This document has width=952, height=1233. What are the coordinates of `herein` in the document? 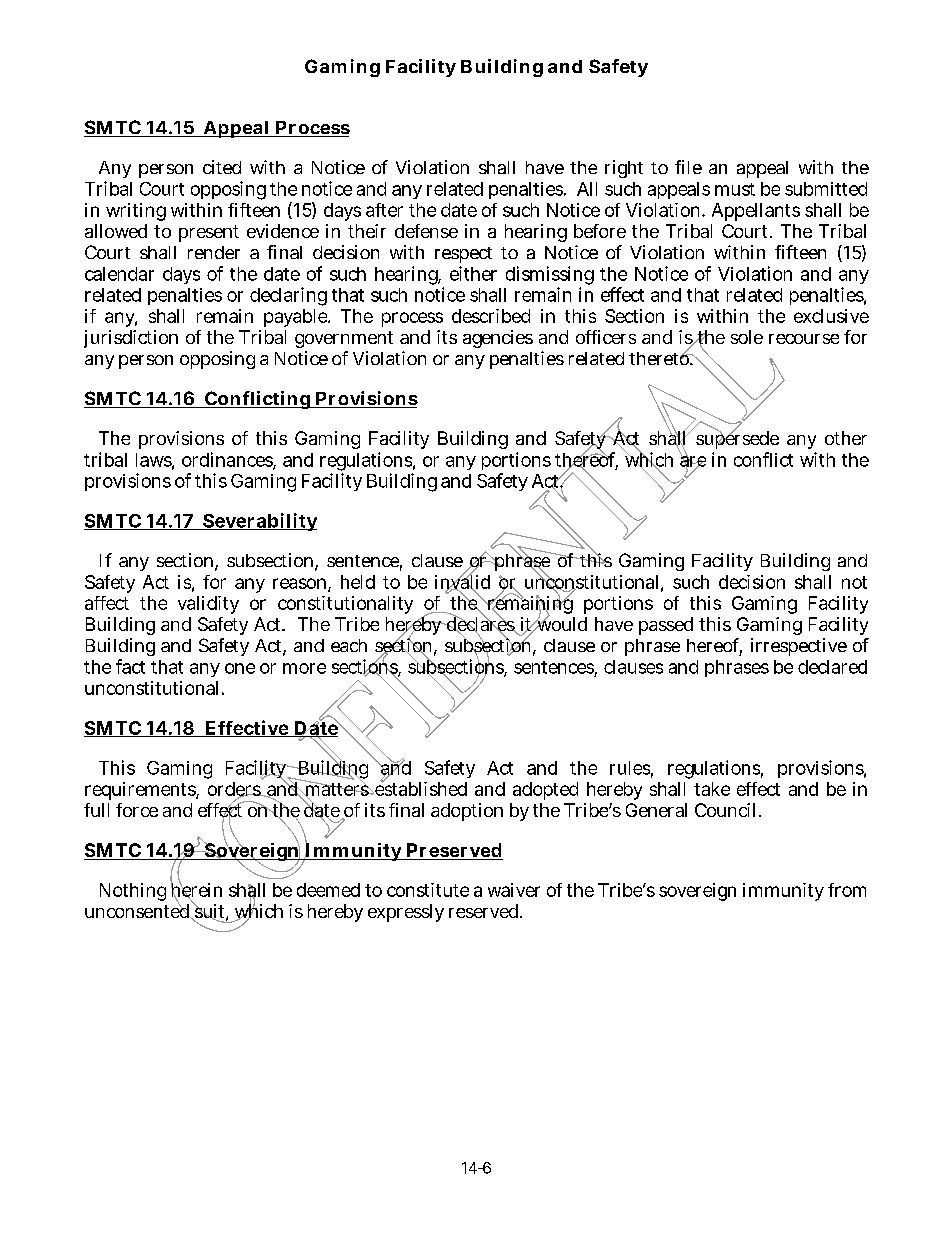 It's located at (196, 890).
